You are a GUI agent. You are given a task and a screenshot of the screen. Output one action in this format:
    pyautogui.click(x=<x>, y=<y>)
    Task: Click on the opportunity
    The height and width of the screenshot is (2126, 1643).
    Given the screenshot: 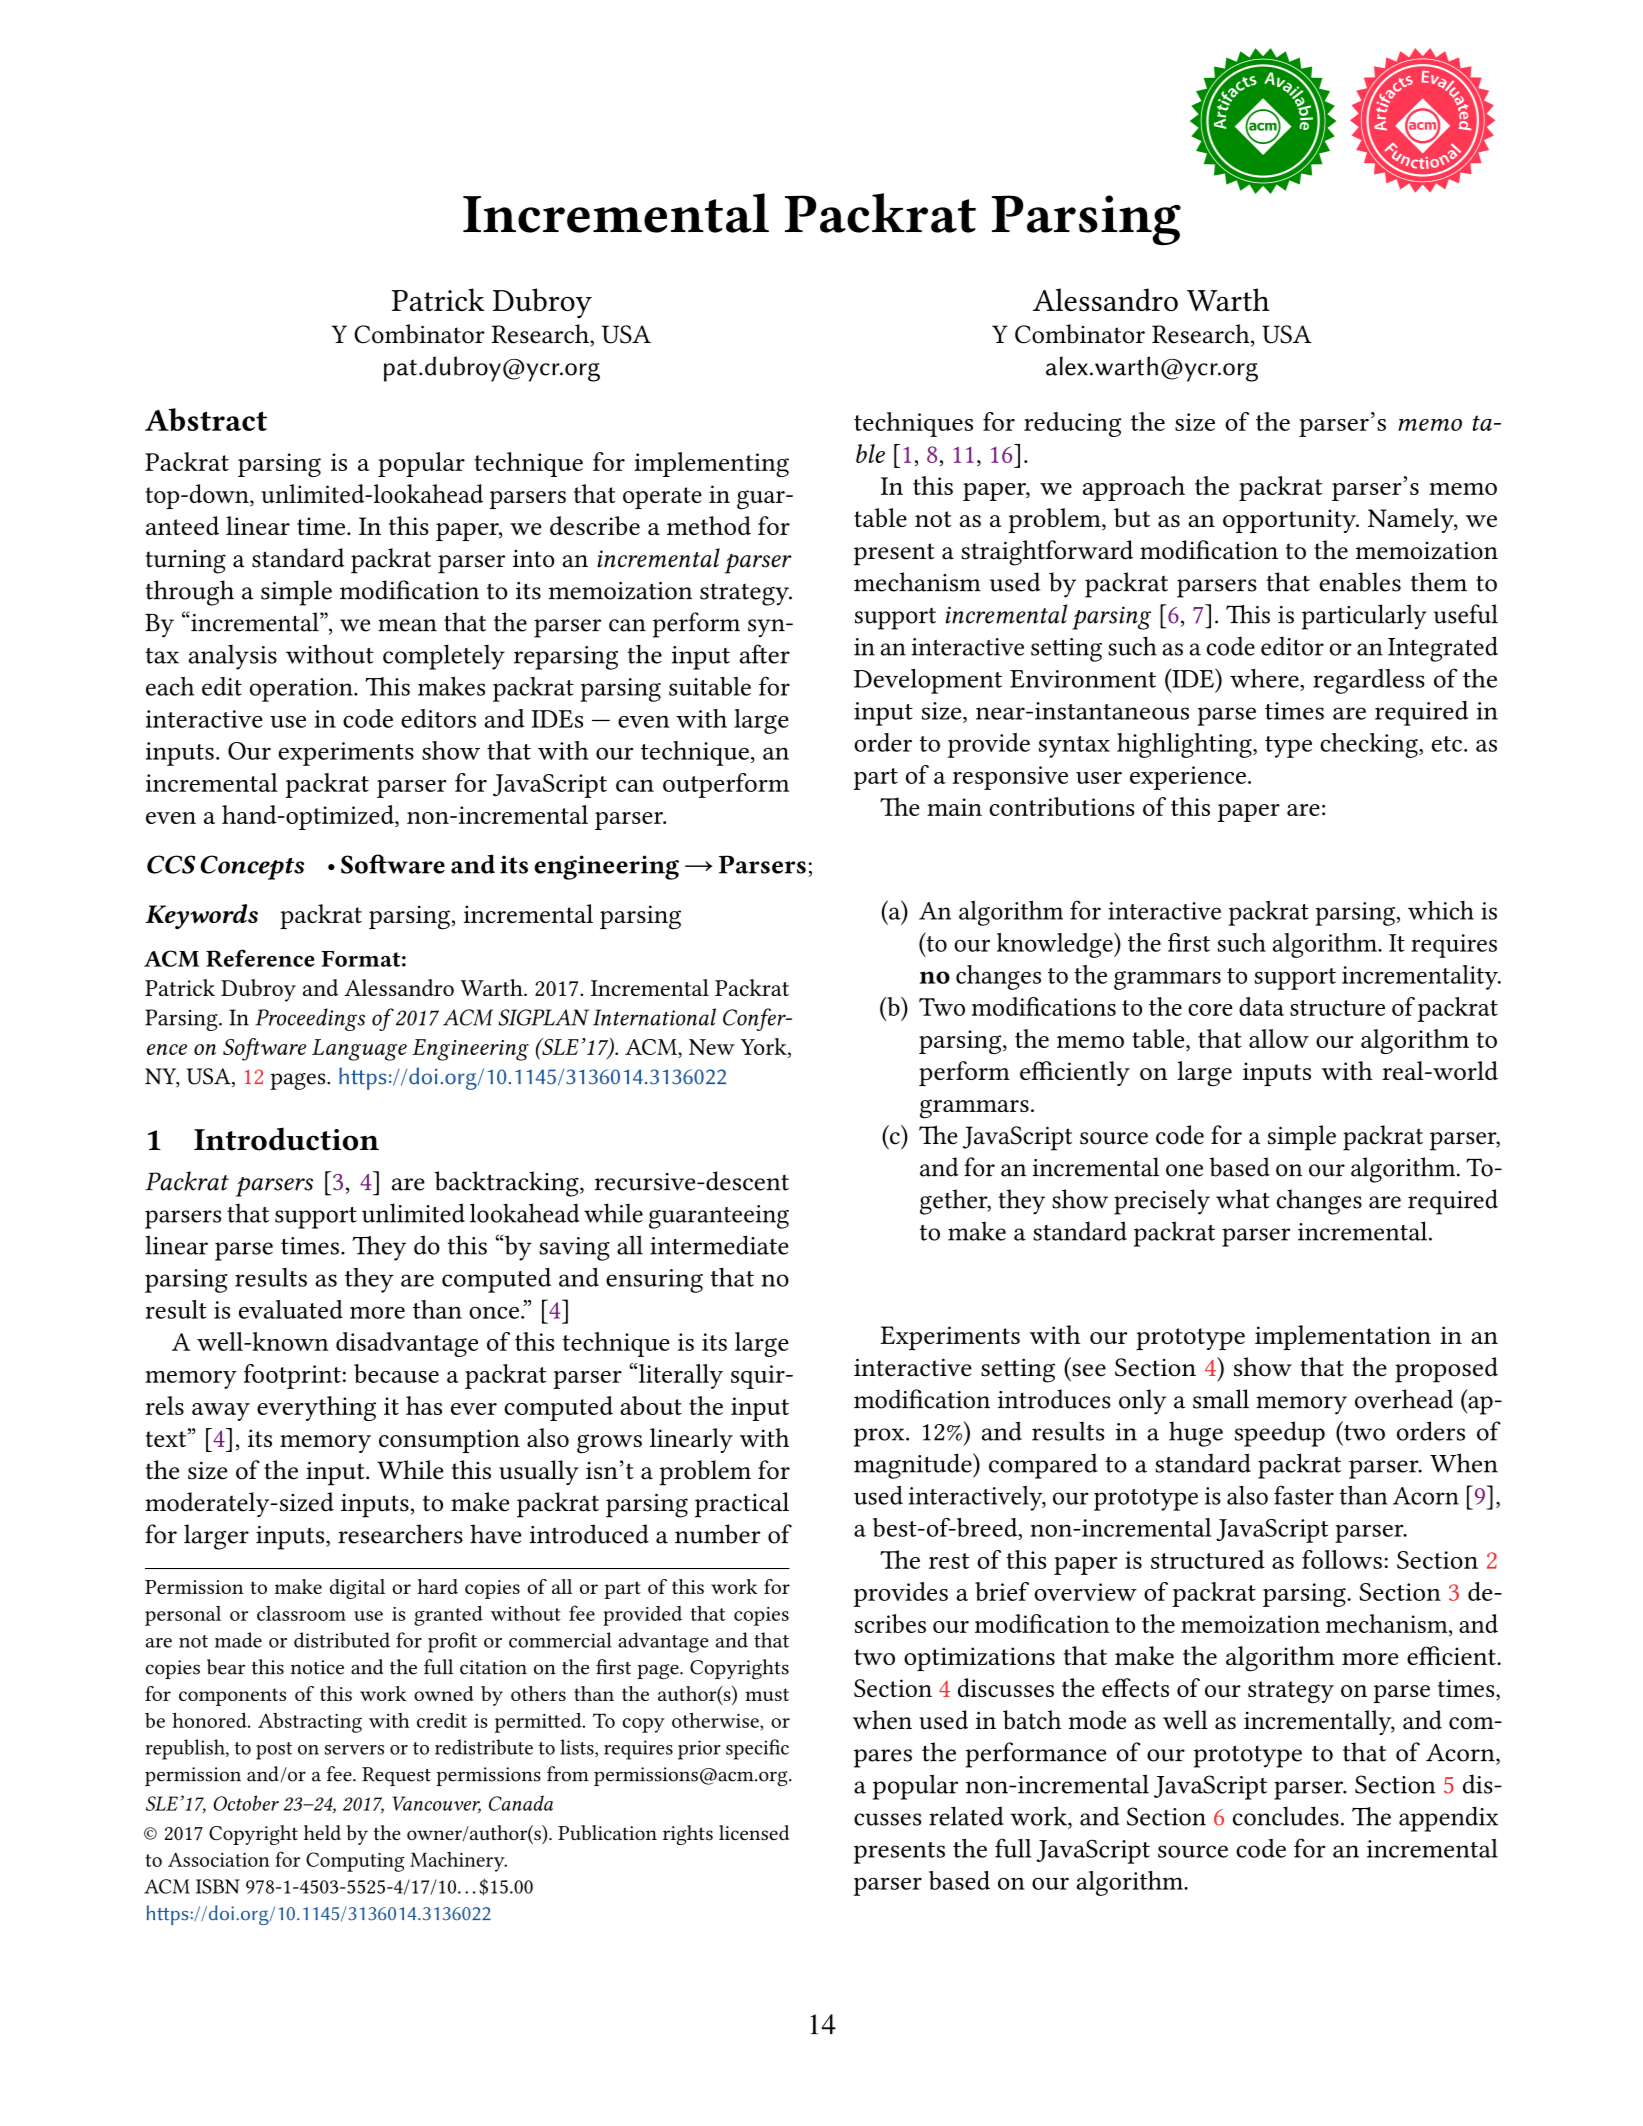 What is the action you would take?
    pyautogui.click(x=1290, y=521)
